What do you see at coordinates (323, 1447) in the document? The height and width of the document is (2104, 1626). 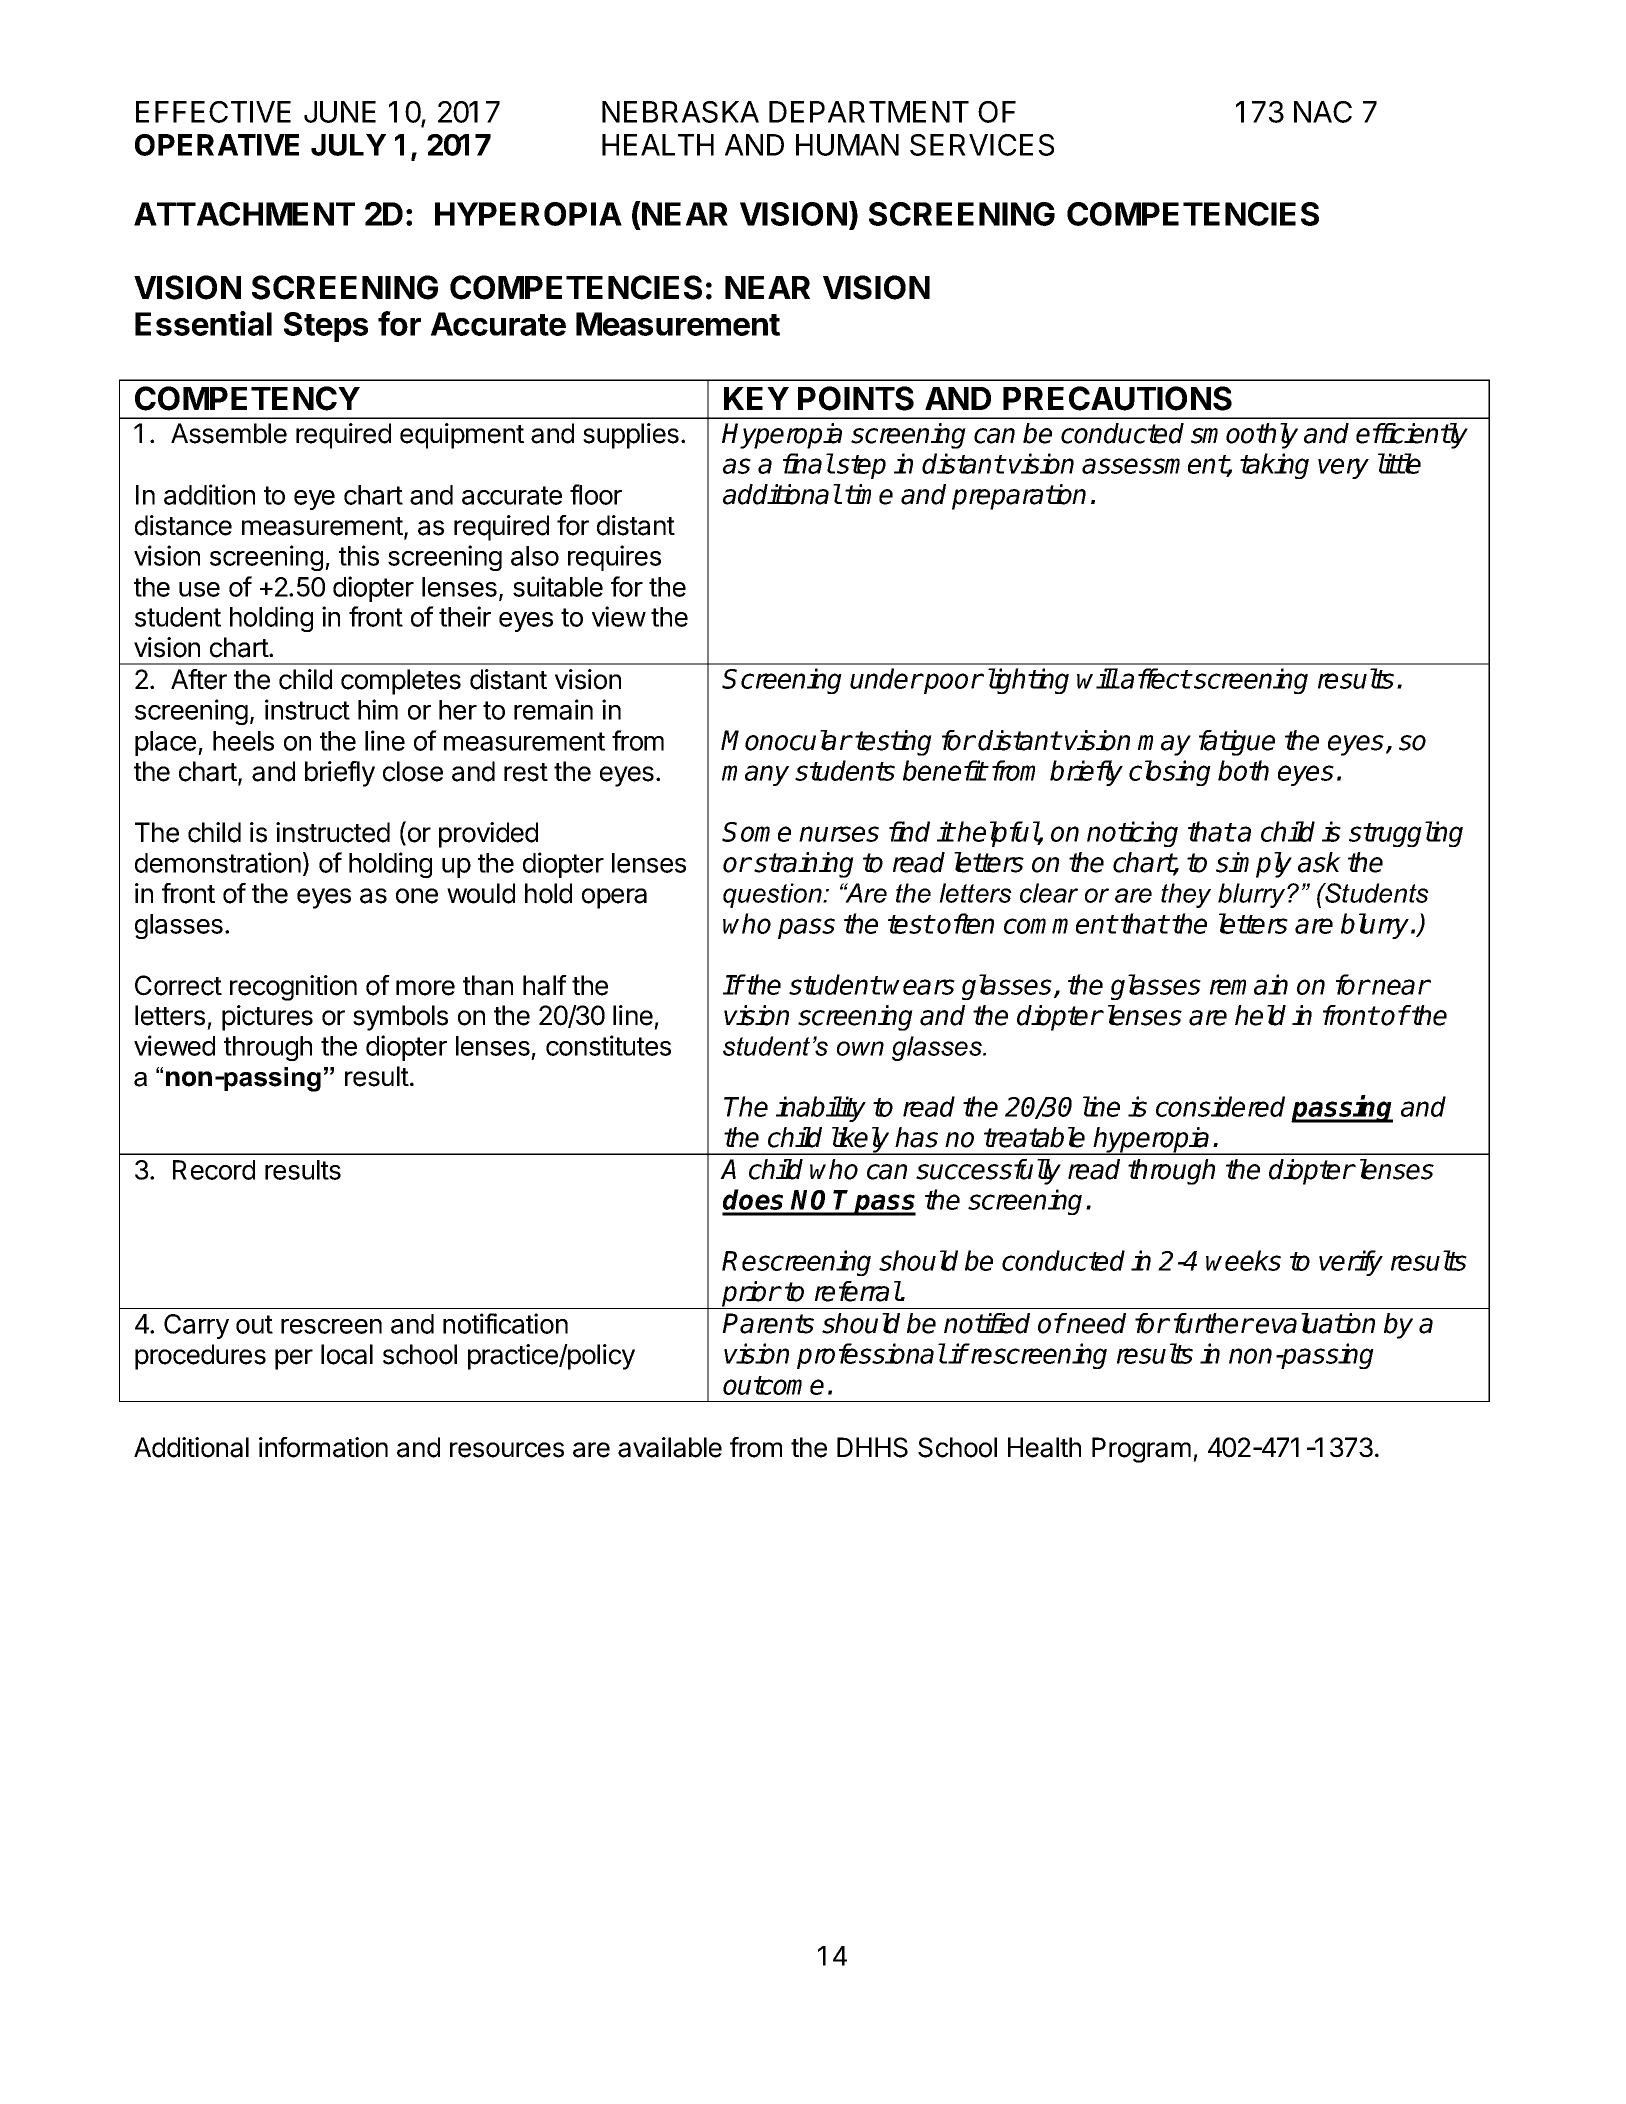 I see `information` at bounding box center [323, 1447].
